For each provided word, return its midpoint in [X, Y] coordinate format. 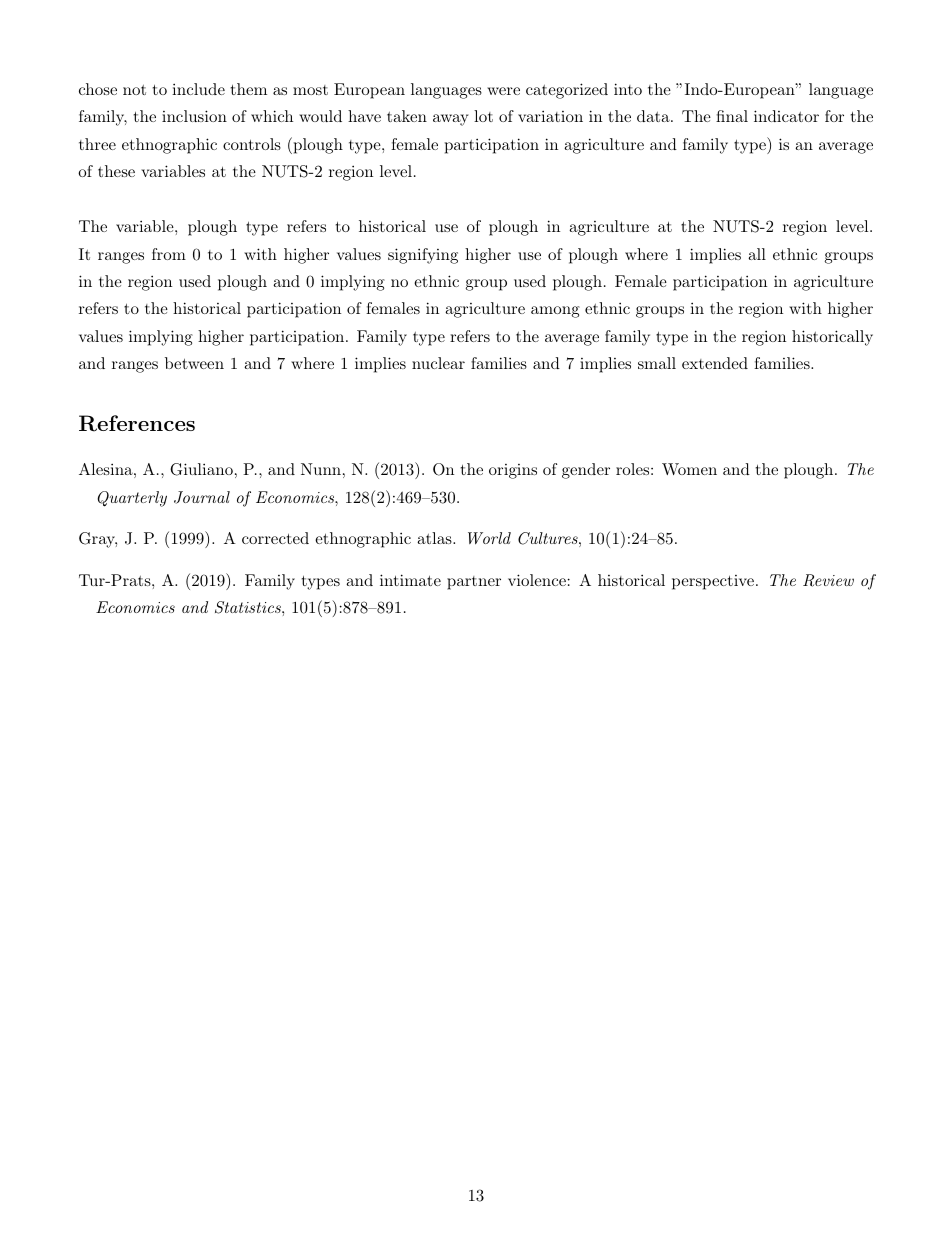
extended [715, 363]
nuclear [438, 363]
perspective [713, 582]
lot [483, 116]
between [194, 363]
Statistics [249, 607]
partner [474, 583]
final [732, 116]
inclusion [194, 116]
